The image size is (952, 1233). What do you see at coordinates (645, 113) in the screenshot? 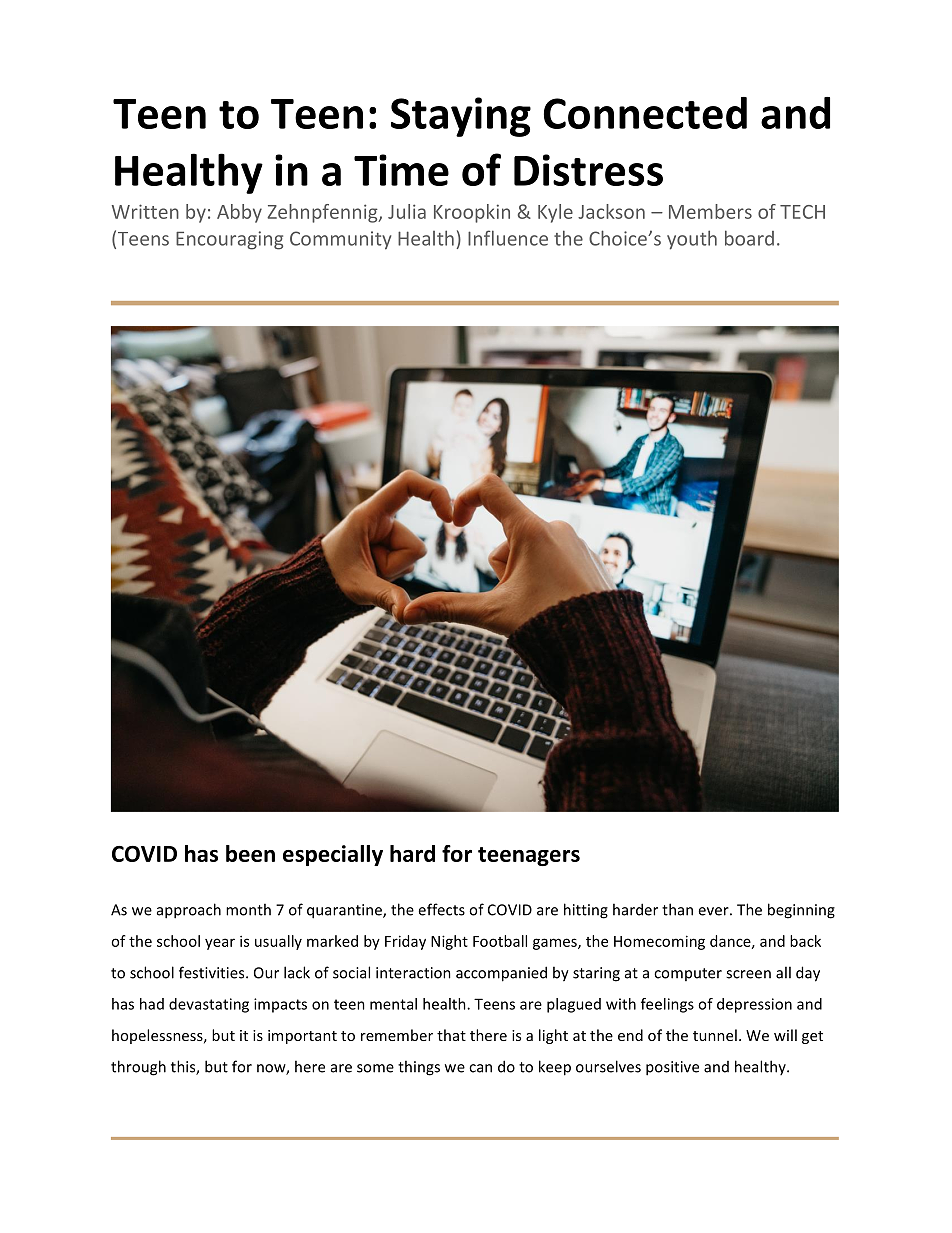
I see `Connected` at bounding box center [645, 113].
